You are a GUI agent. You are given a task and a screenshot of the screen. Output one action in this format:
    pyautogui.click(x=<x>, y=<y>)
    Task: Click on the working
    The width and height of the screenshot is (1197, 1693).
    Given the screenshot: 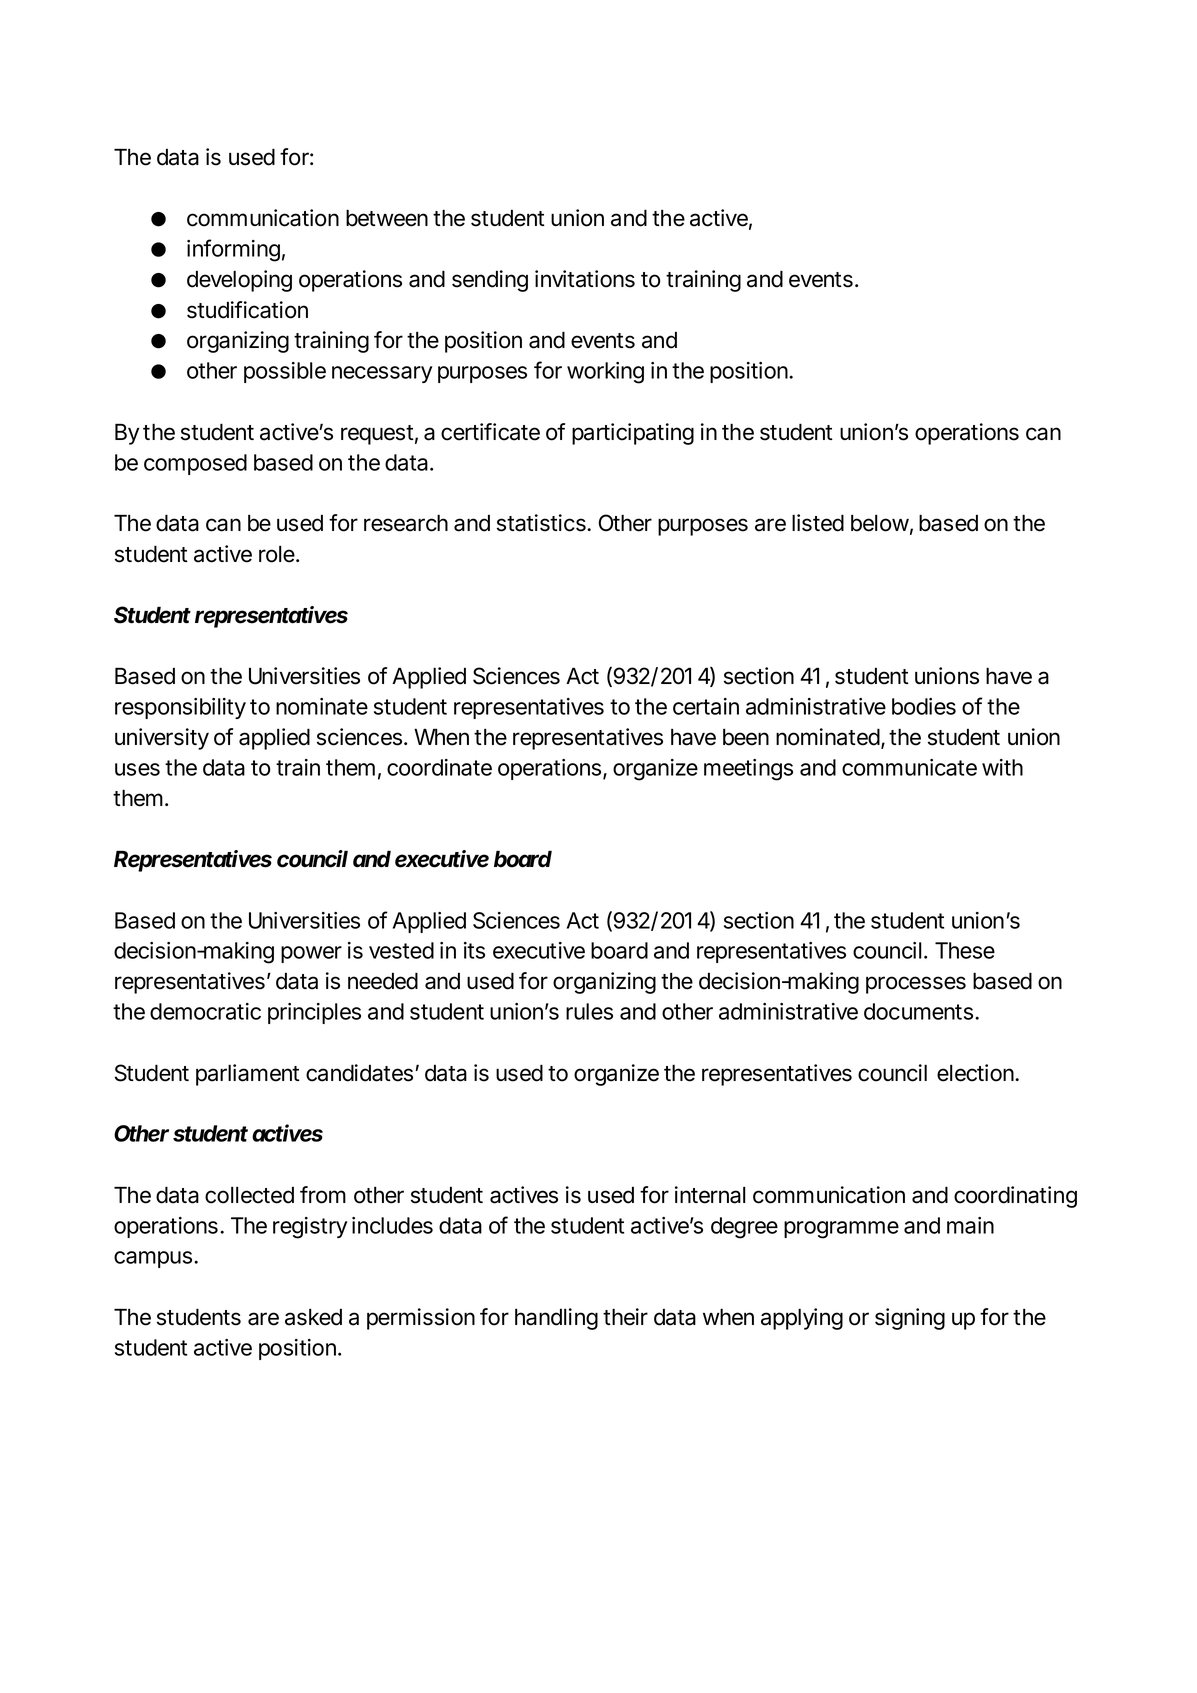 What is the action you would take?
    pyautogui.click(x=605, y=373)
